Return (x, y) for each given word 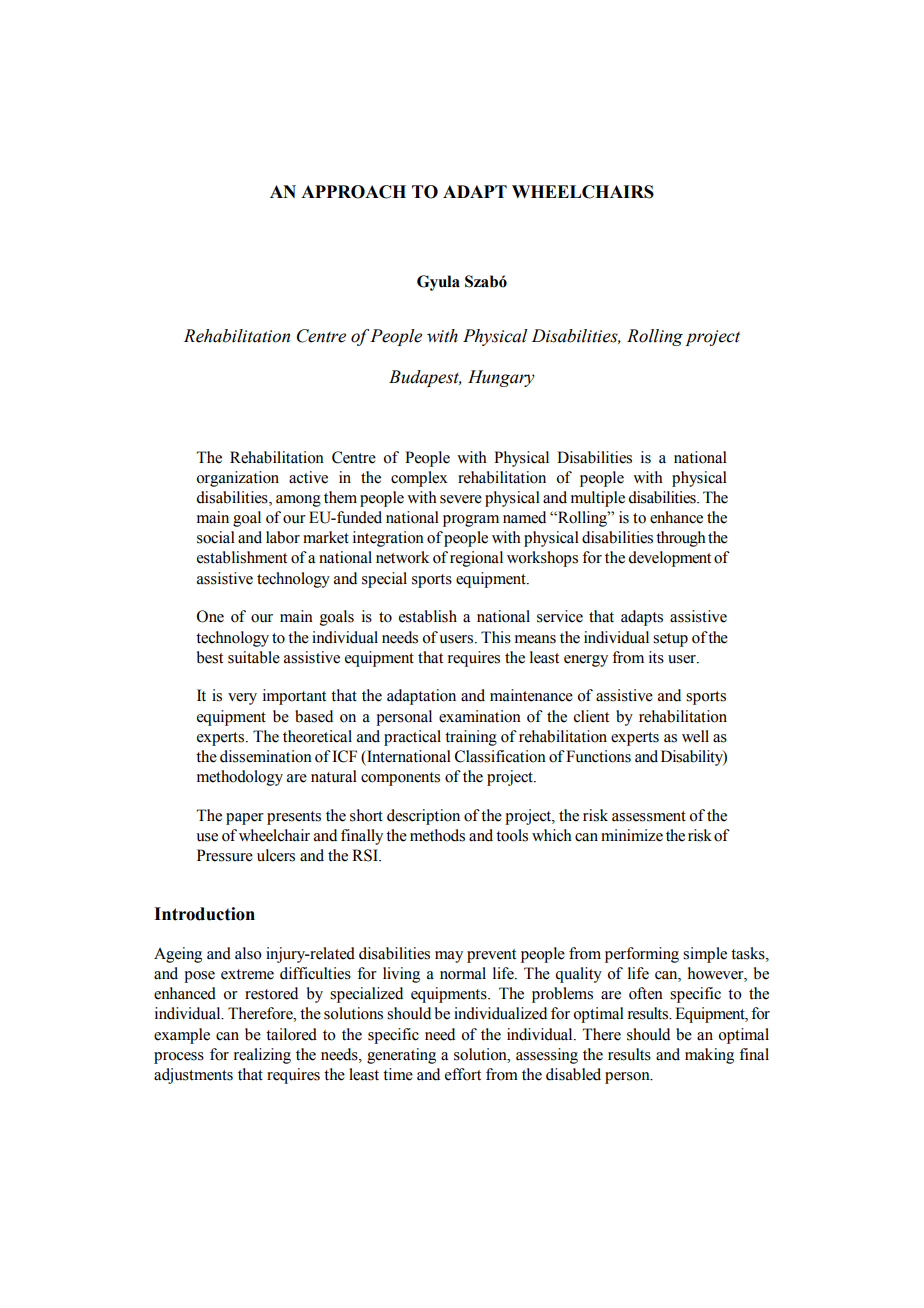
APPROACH (353, 192)
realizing (262, 1056)
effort (463, 1074)
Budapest (425, 378)
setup (670, 640)
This (496, 637)
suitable (254, 657)
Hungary (501, 378)
